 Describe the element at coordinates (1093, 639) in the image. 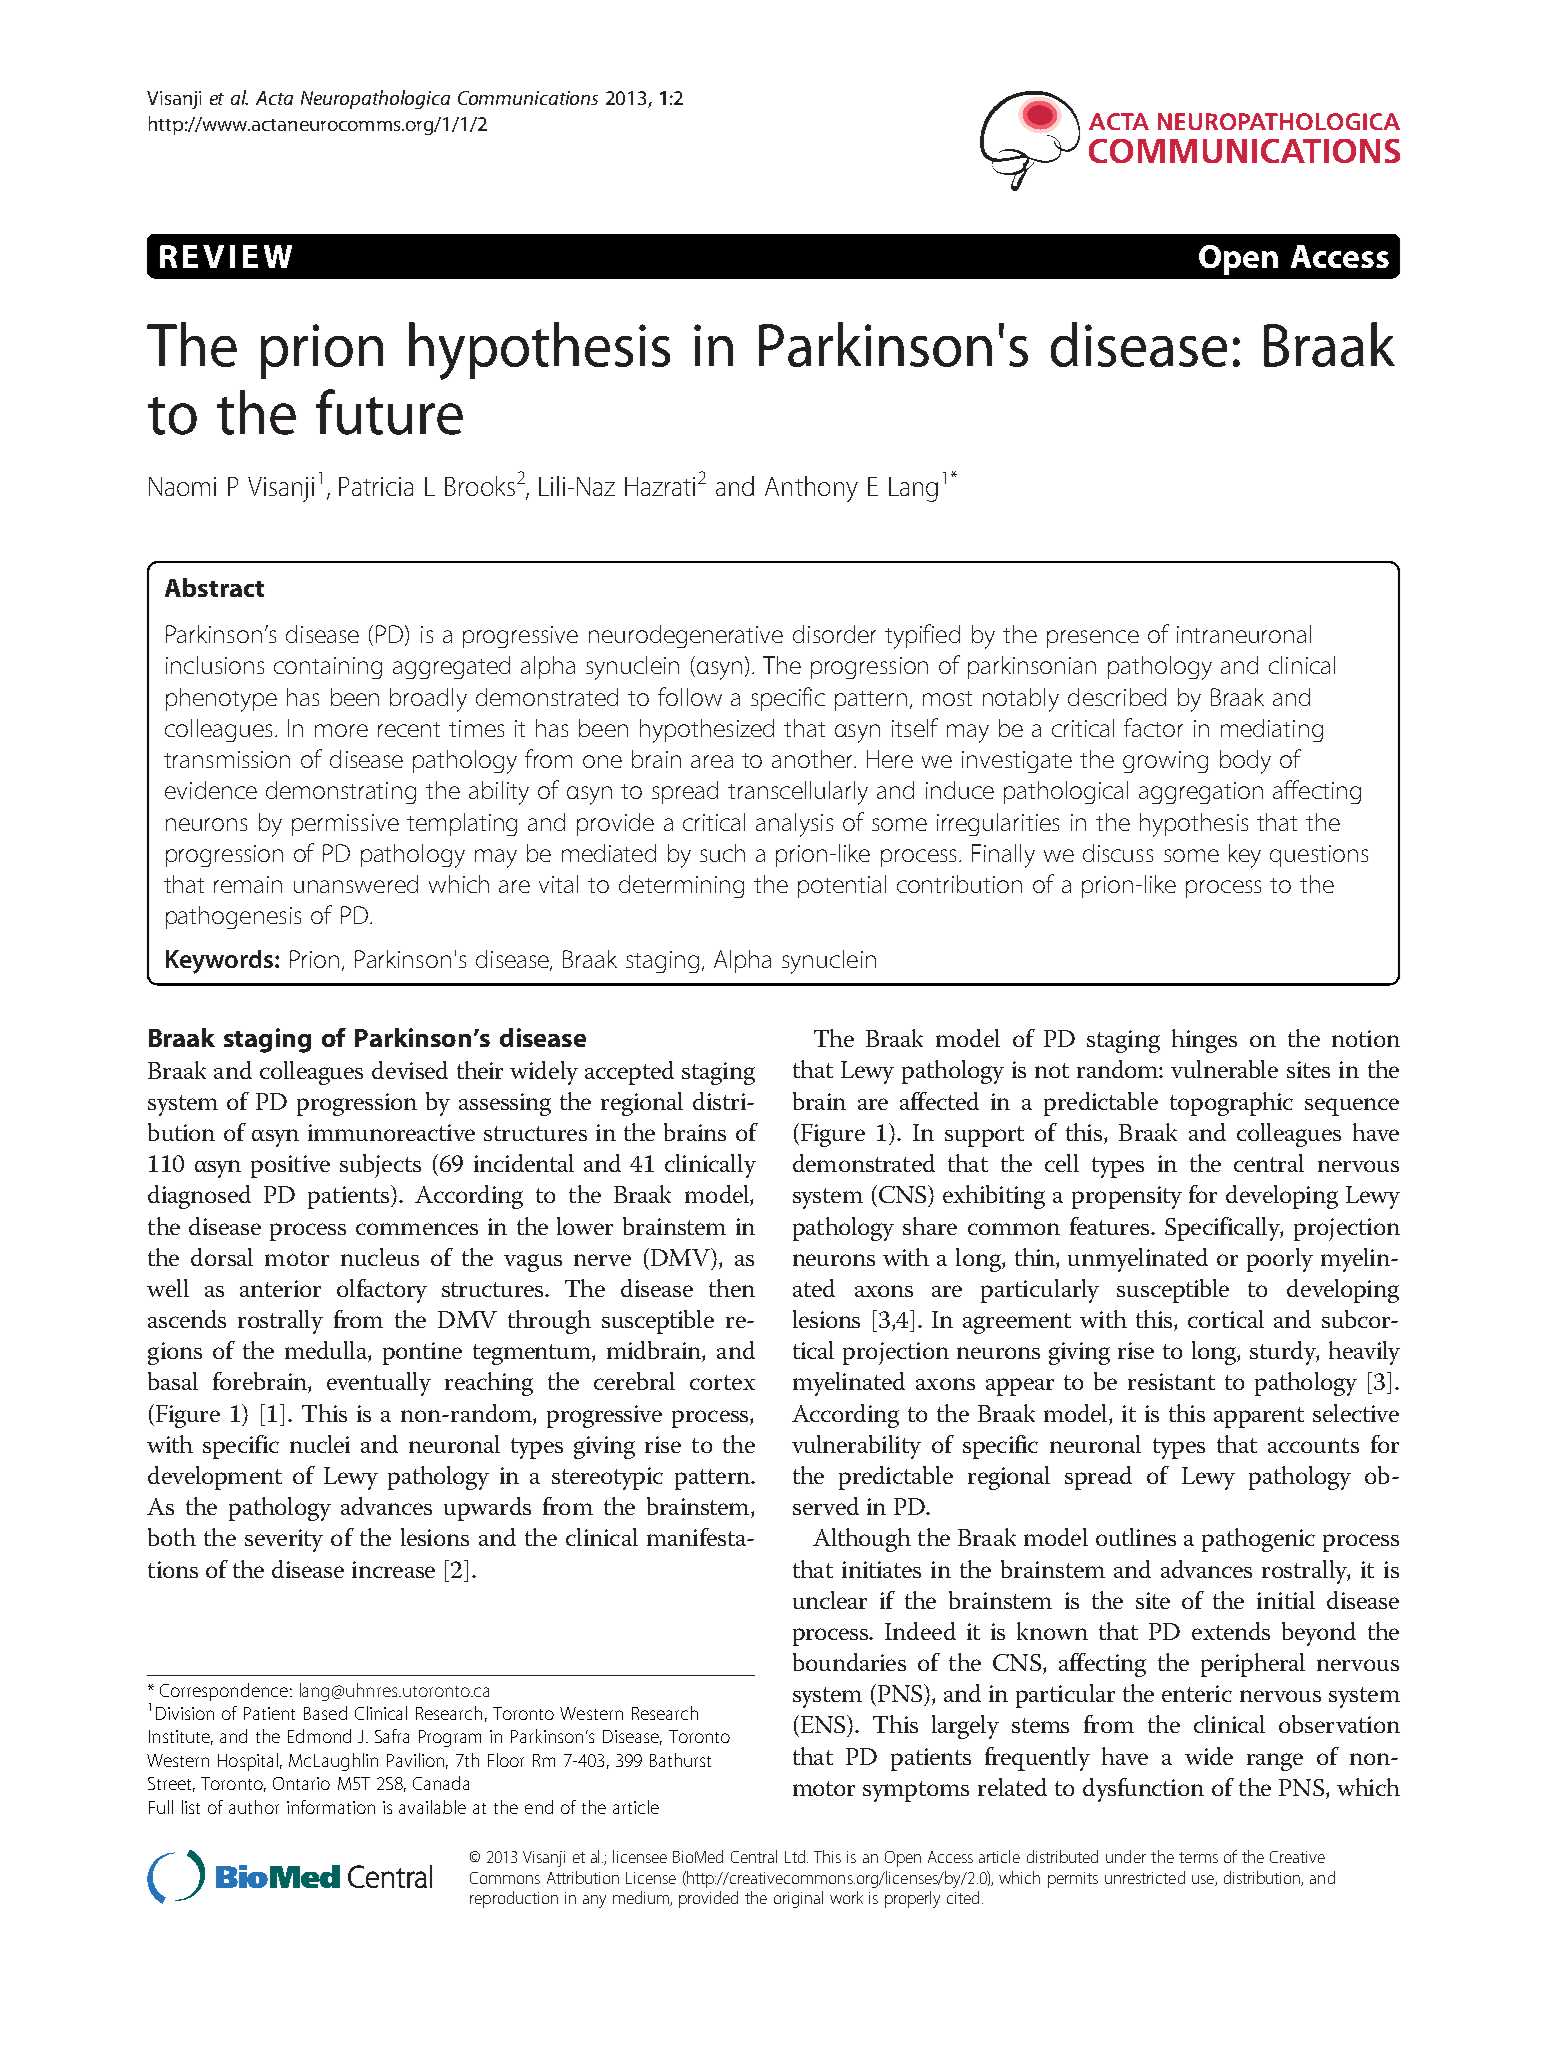

I see `presence` at that location.
